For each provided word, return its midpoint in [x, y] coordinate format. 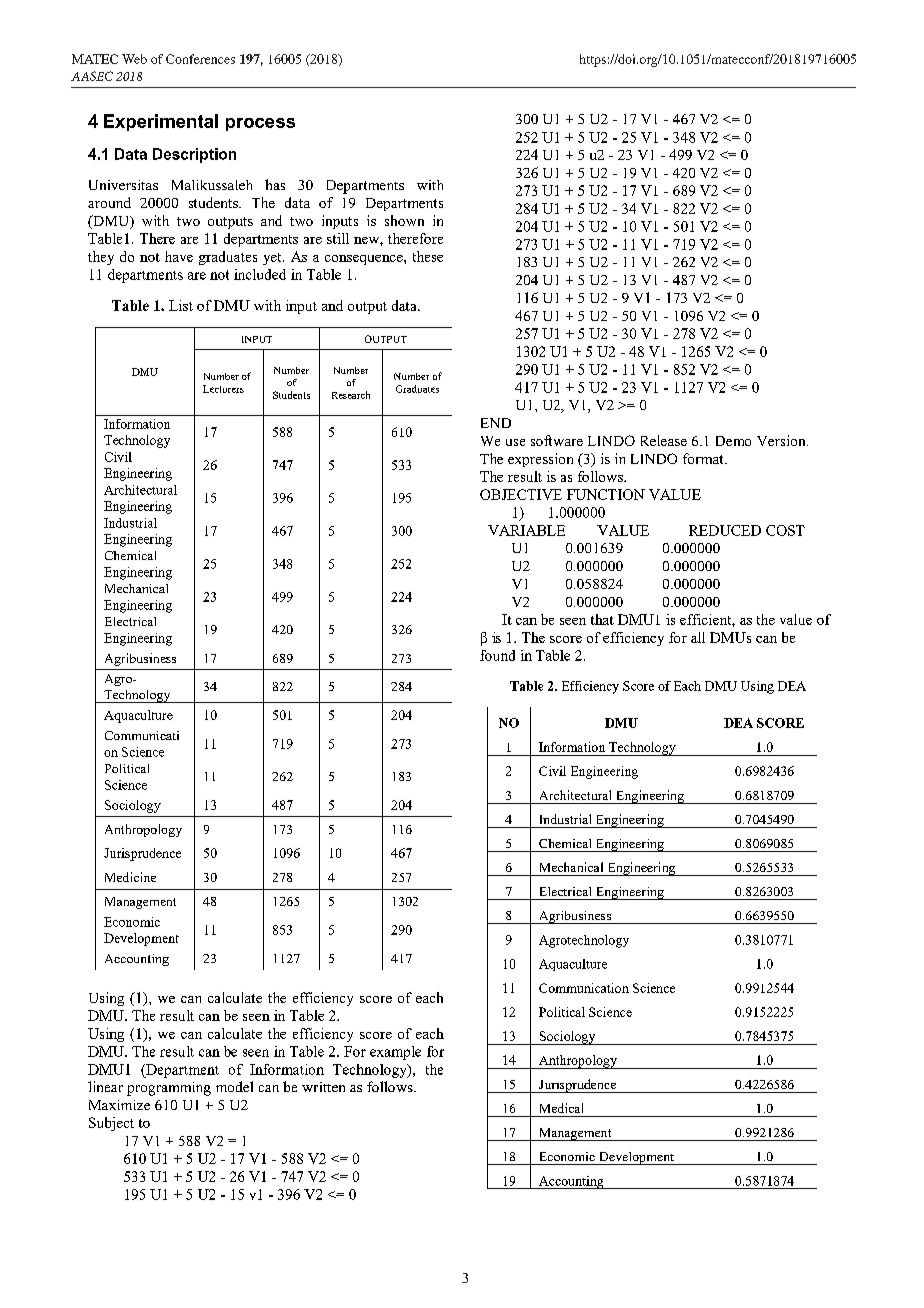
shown [404, 220]
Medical [561, 1108]
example [395, 1053]
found [497, 655]
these [428, 256]
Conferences [200, 59]
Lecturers [223, 389]
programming [169, 1089]
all [698, 637]
